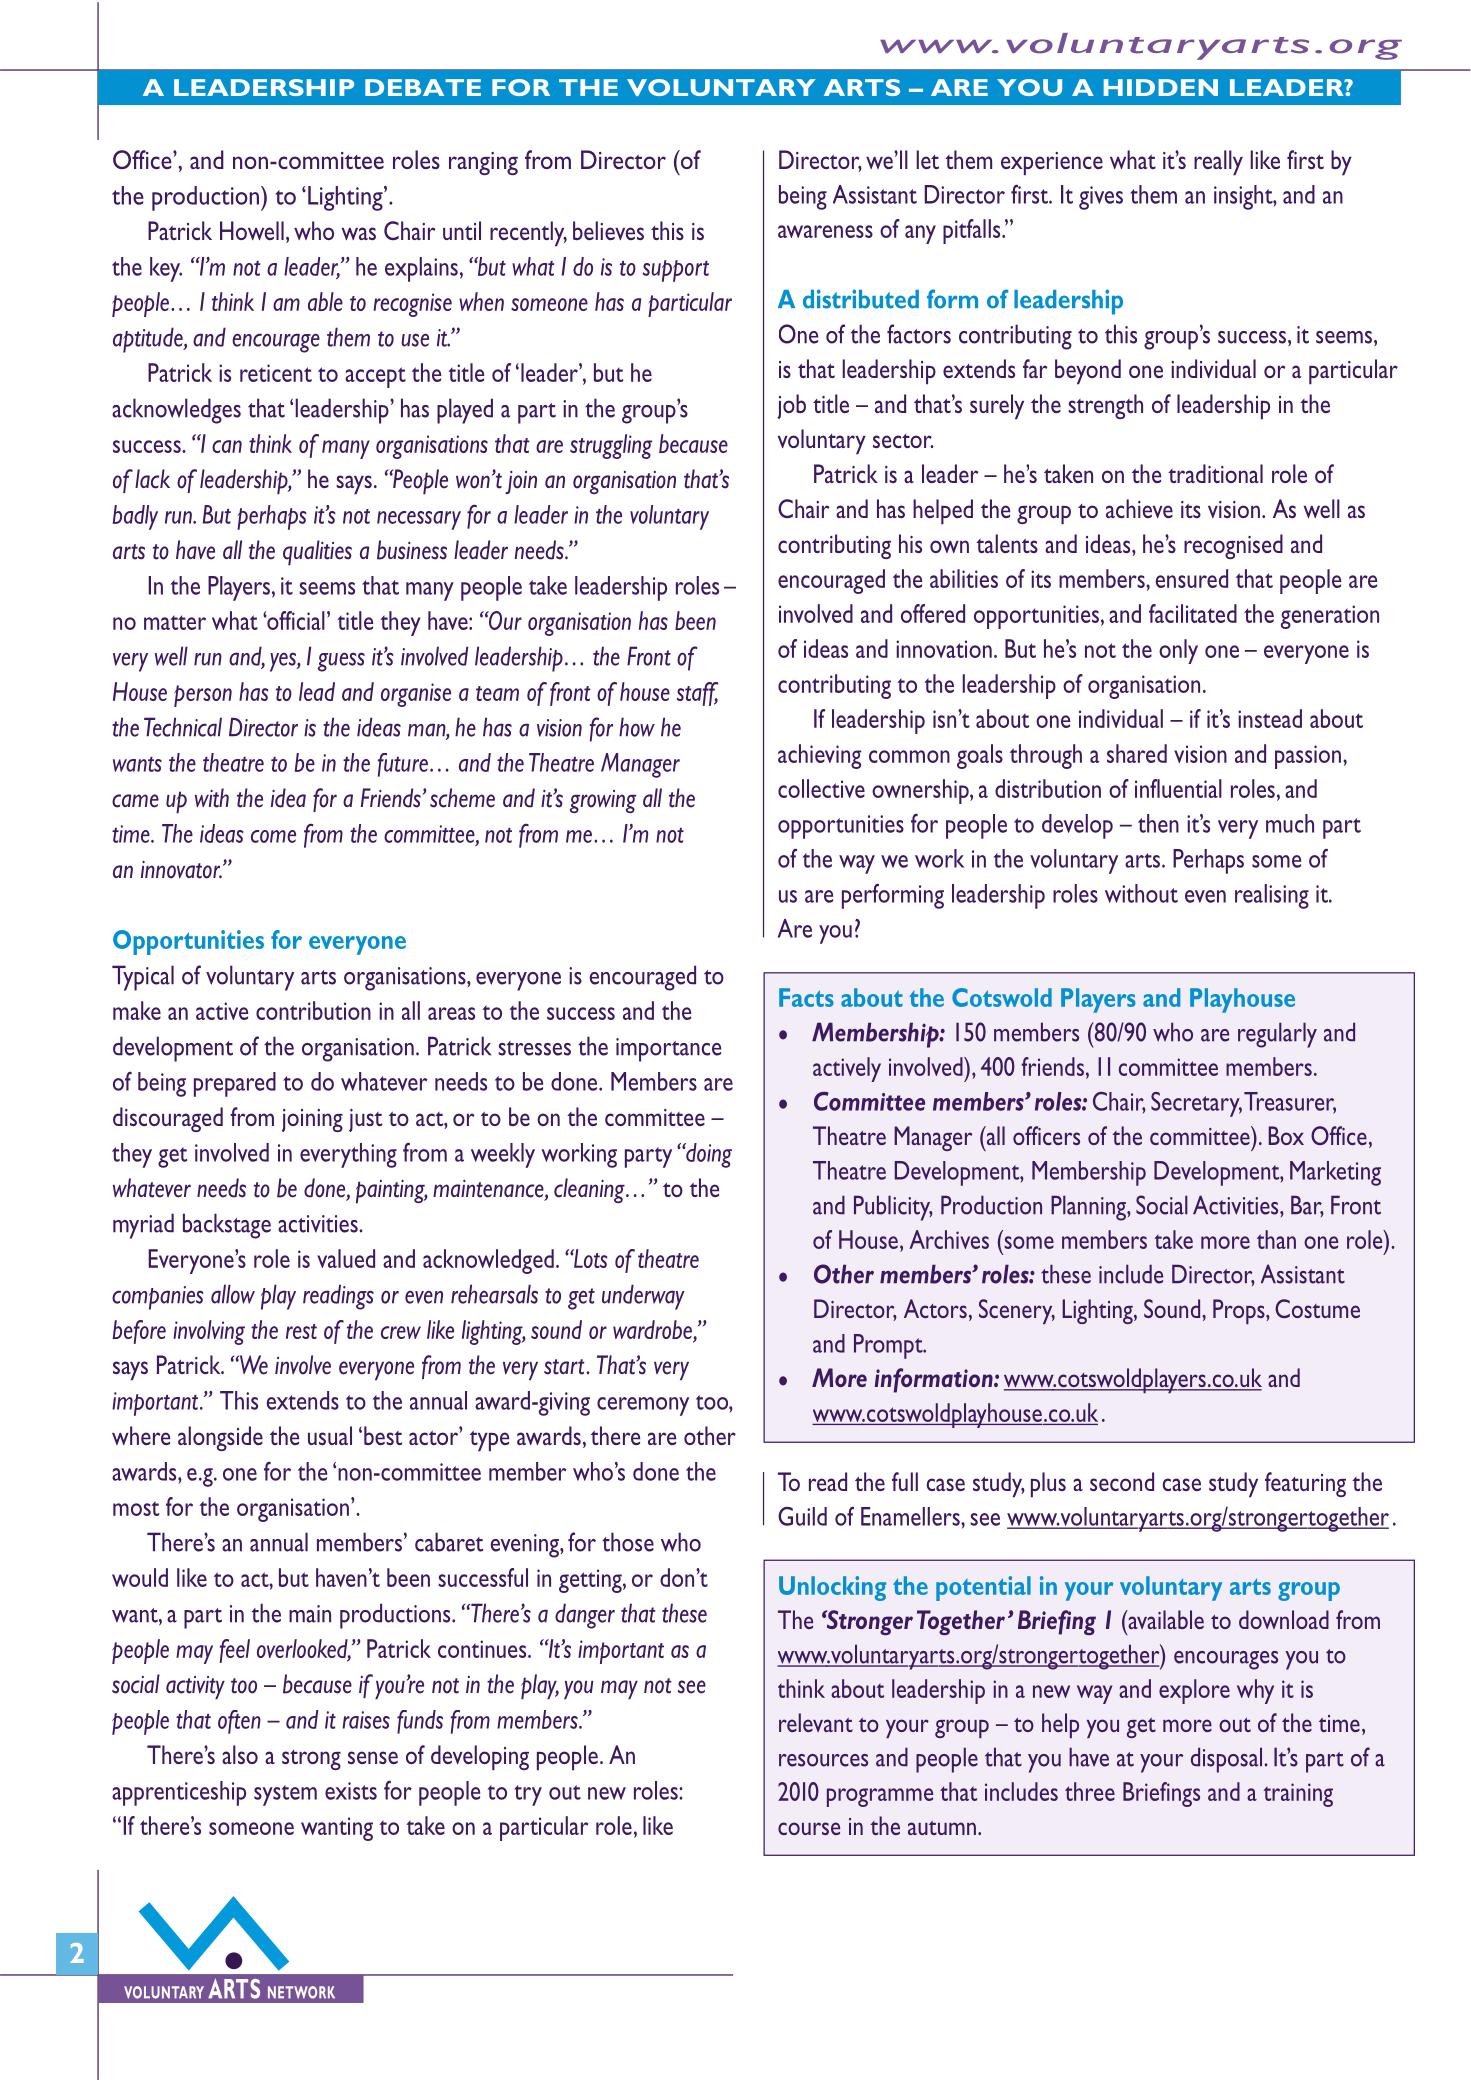  What do you see at coordinates (285, 1795) in the screenshot?
I see `system` at bounding box center [285, 1795].
